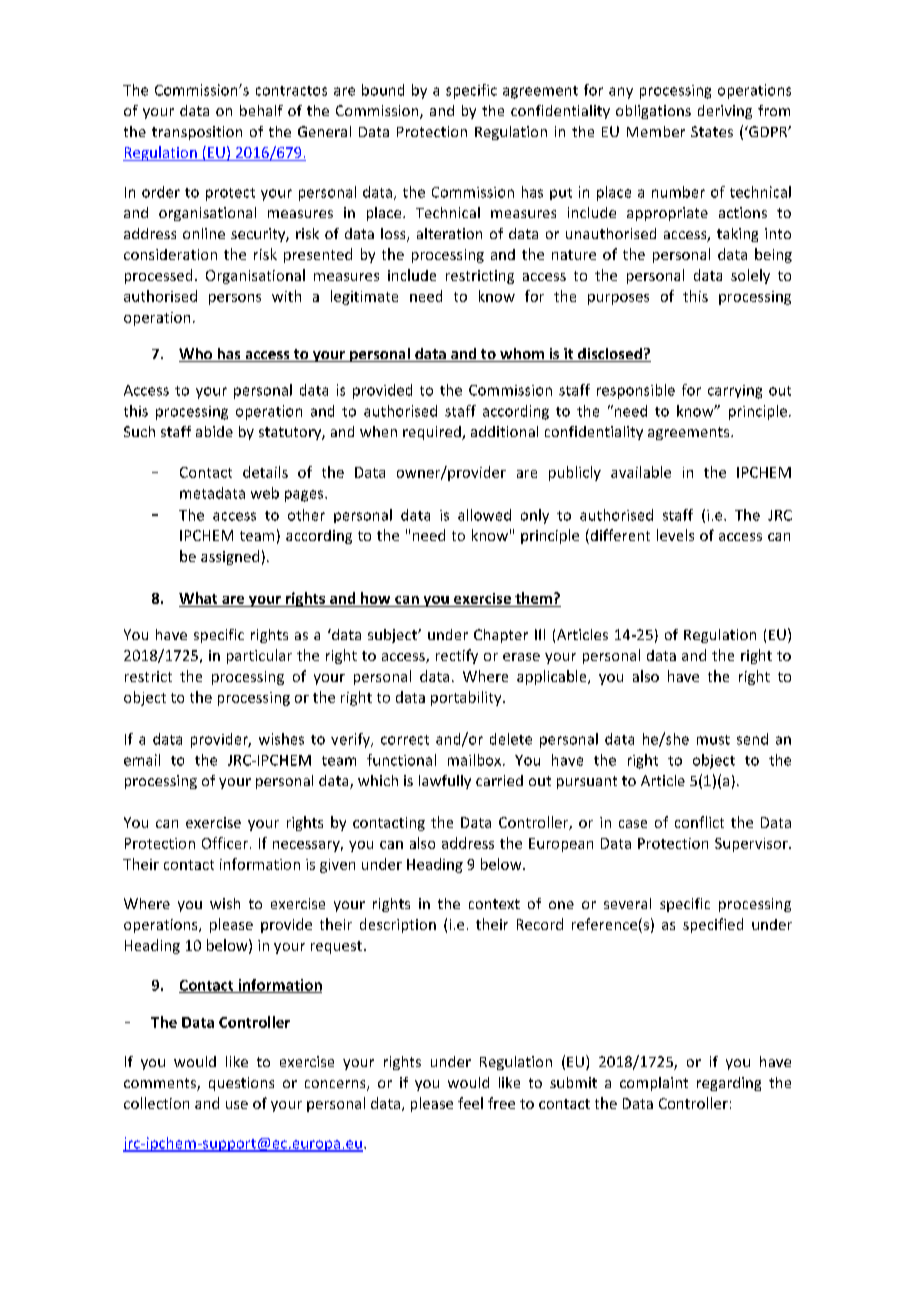  Describe the element at coordinates (225, 843) in the screenshot. I see `Officer` at that location.
